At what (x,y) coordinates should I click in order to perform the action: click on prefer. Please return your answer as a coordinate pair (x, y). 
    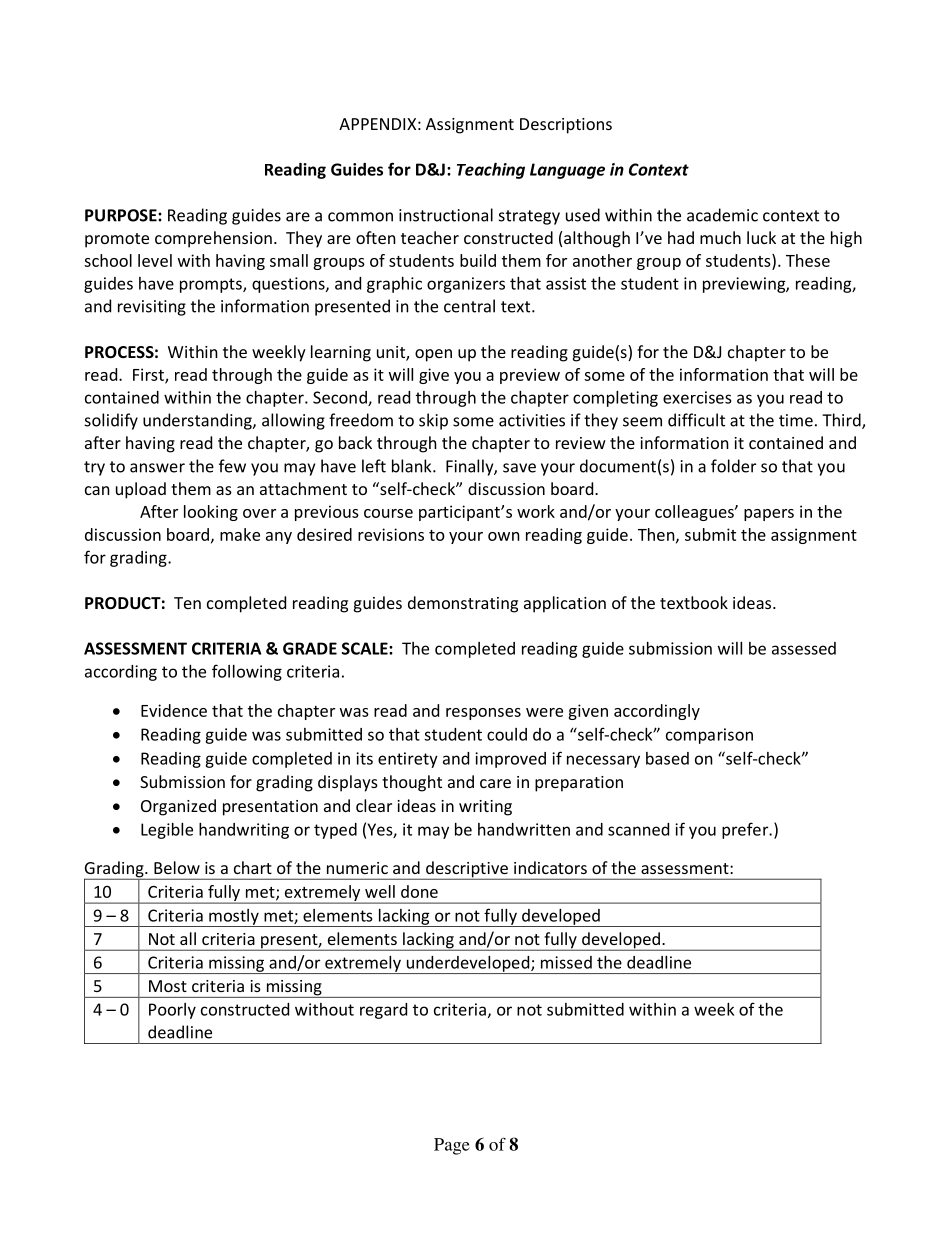
    Looking at the image, I should click on (746, 830).
